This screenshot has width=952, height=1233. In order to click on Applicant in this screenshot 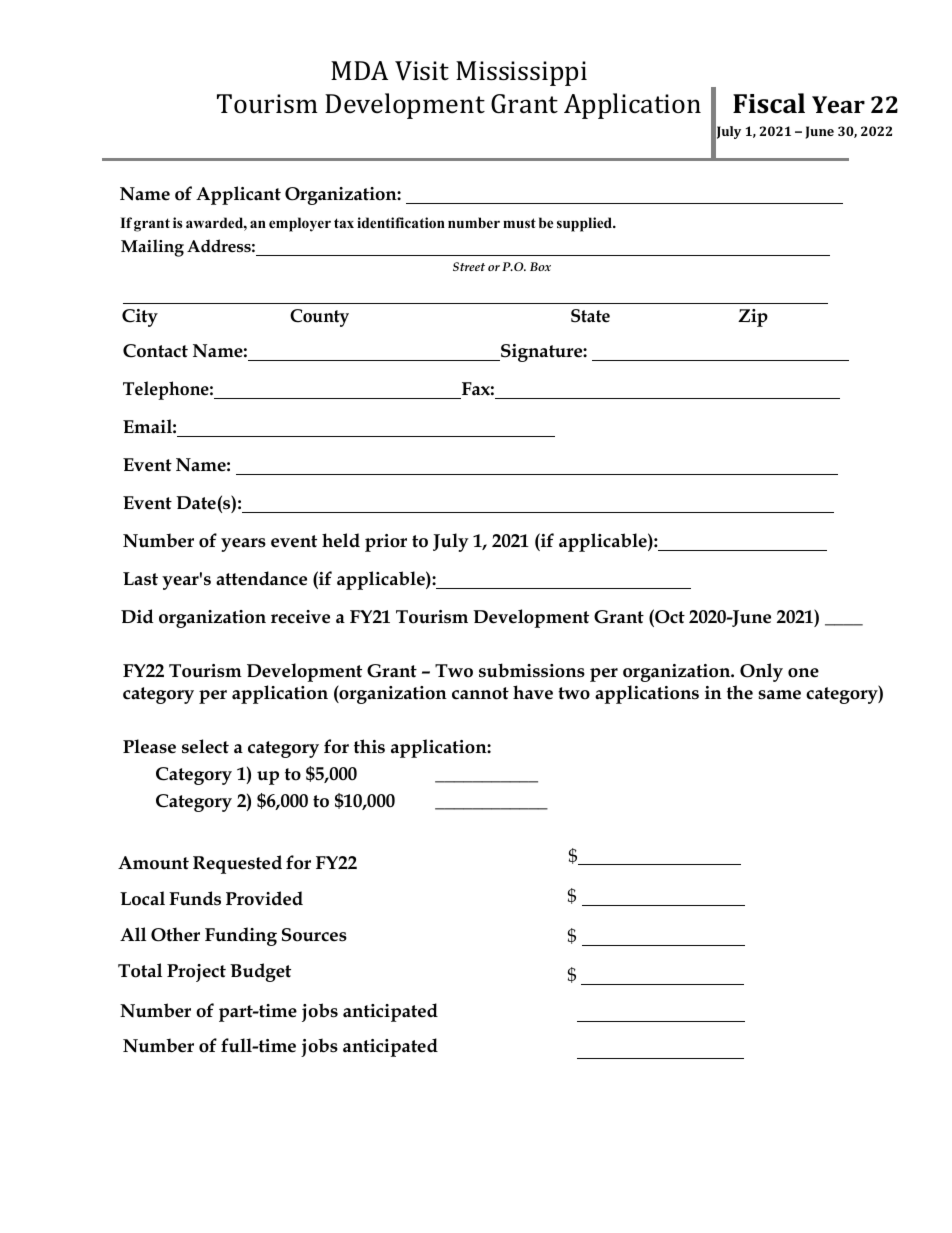, I will do `click(238, 195)`.
